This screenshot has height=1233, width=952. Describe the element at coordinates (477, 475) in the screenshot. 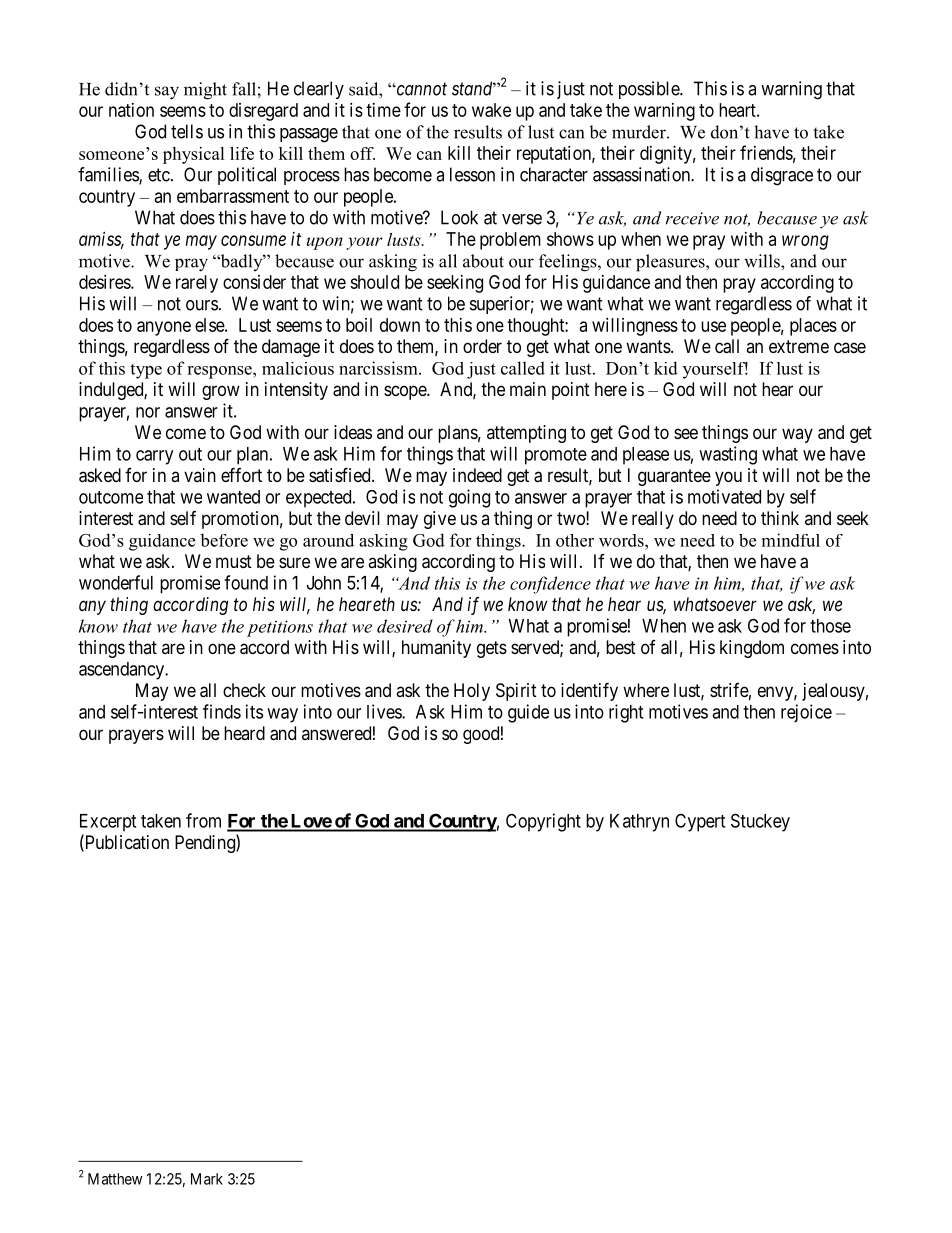

I see `indeed` at that location.
